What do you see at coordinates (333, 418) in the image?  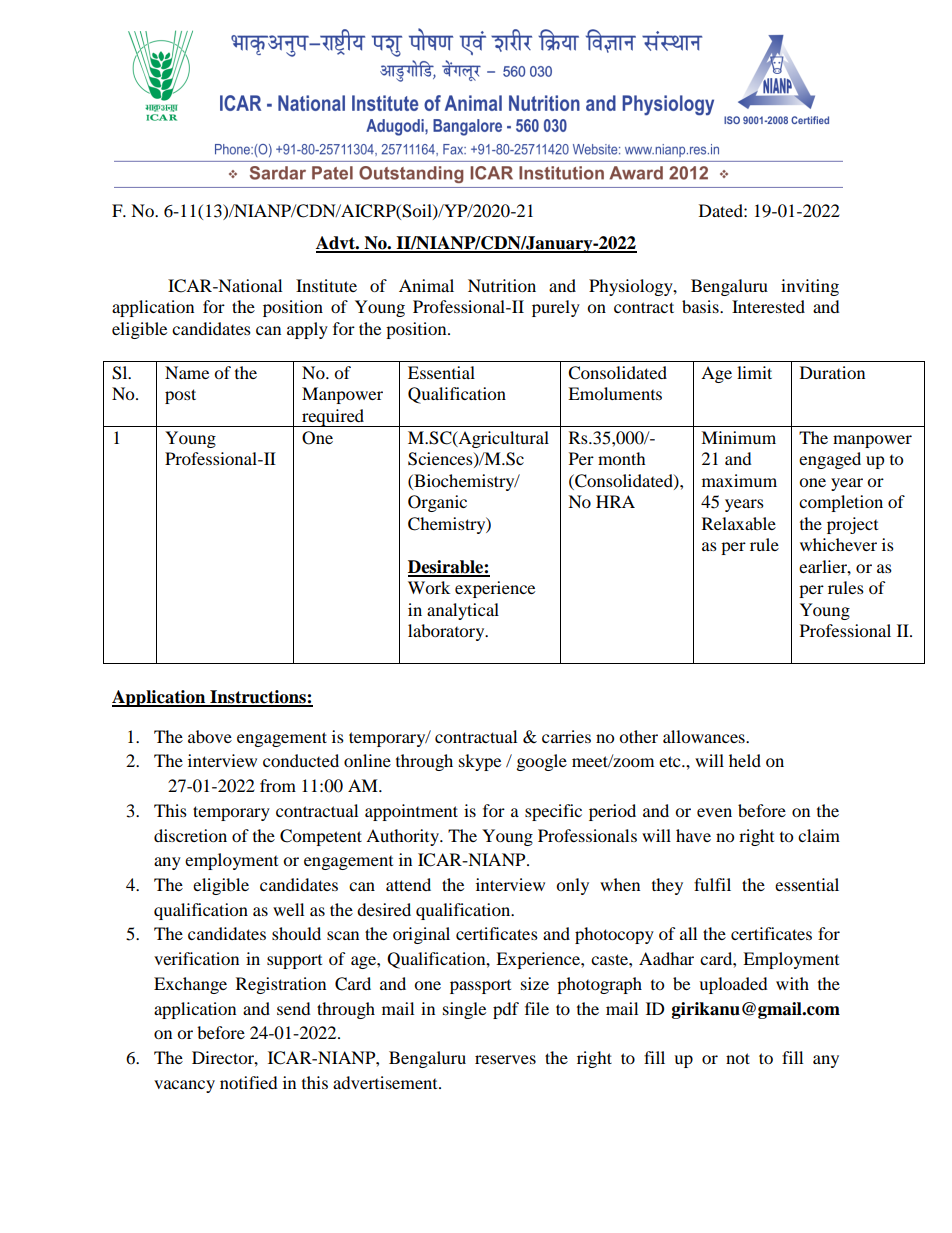 I see `required` at bounding box center [333, 418].
